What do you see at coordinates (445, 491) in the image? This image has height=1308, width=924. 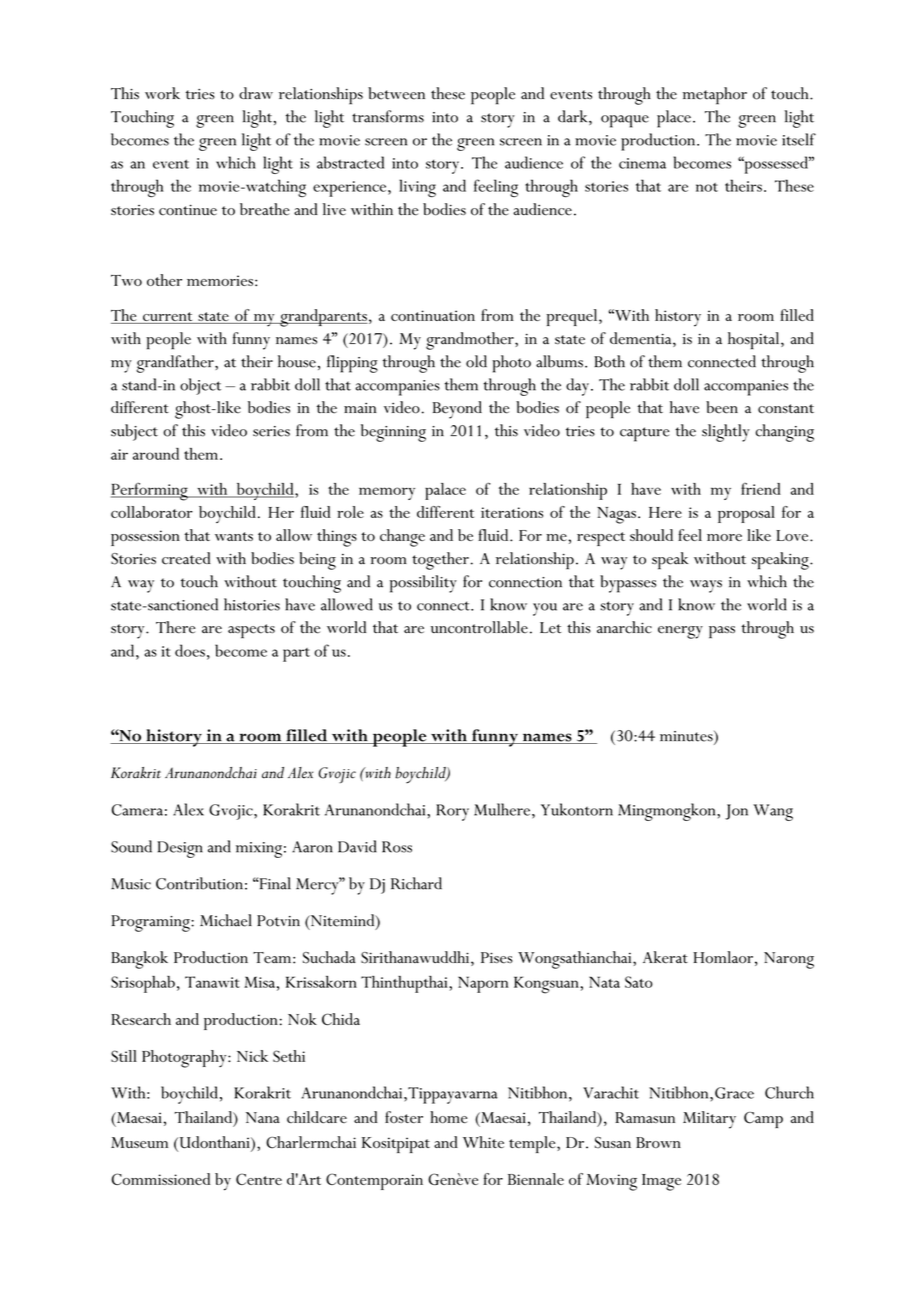 I see `palace` at bounding box center [445, 491].
